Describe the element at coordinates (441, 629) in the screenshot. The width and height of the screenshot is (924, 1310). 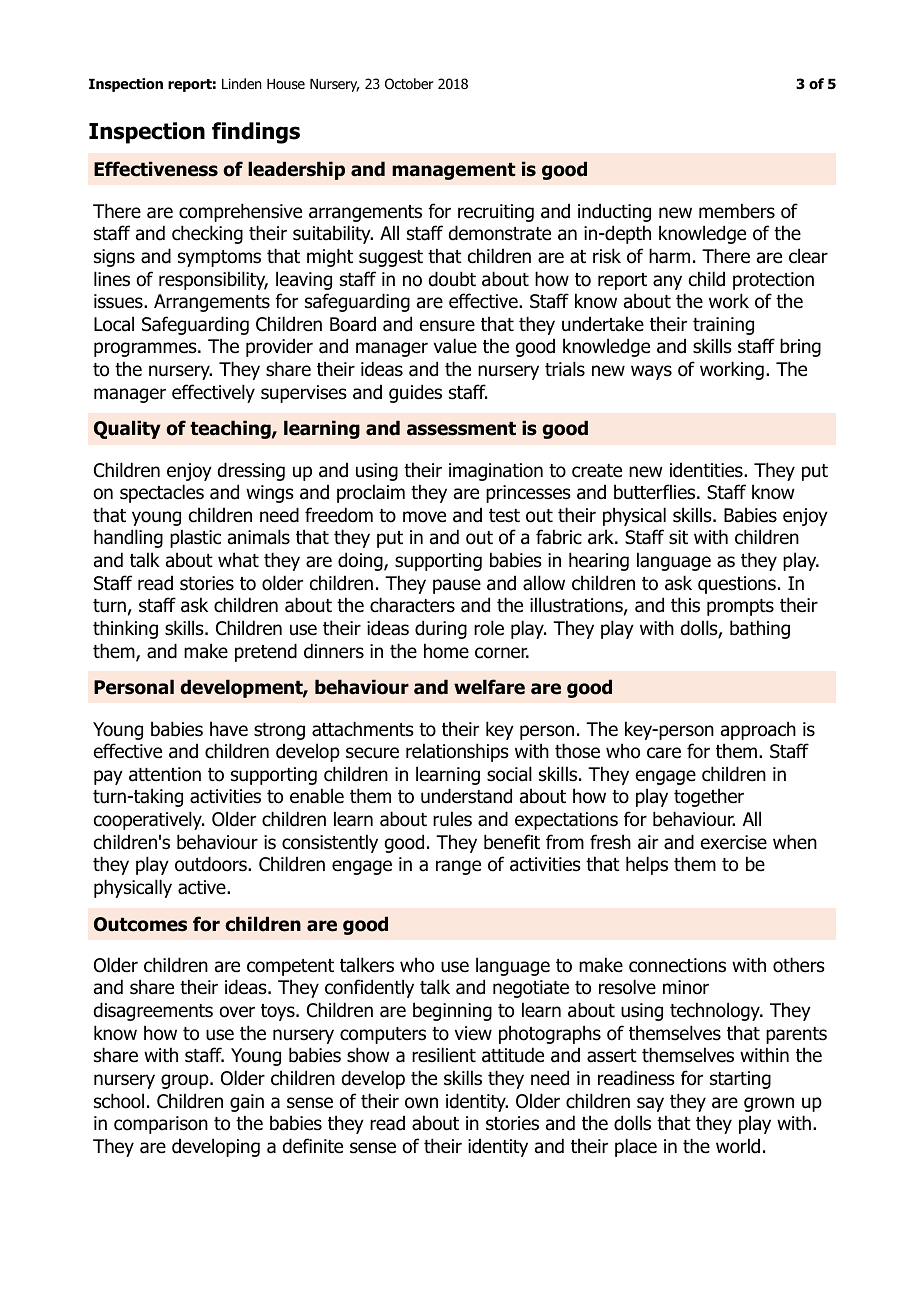
I see `during` at that location.
